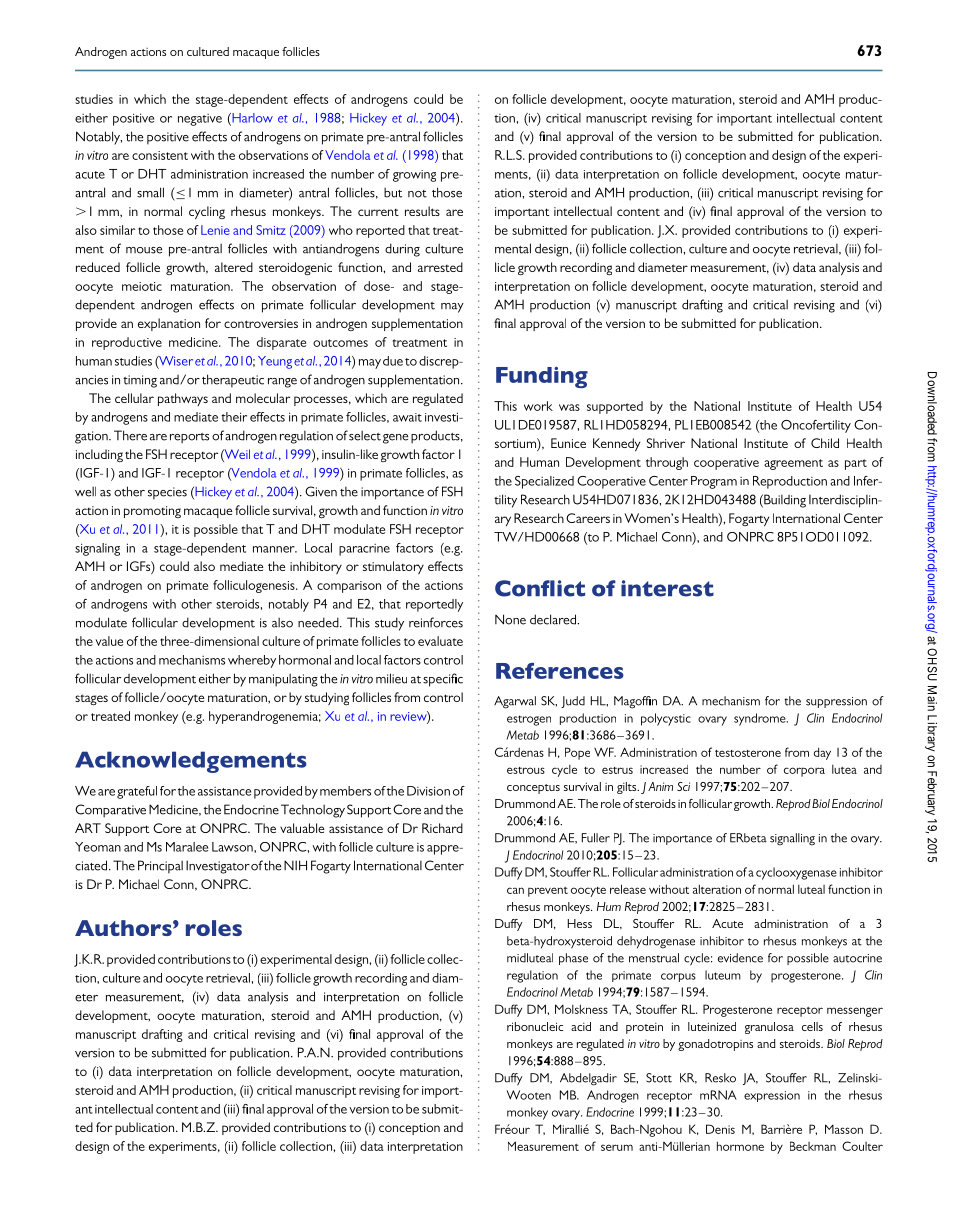  I want to click on Principal, so click(160, 867).
